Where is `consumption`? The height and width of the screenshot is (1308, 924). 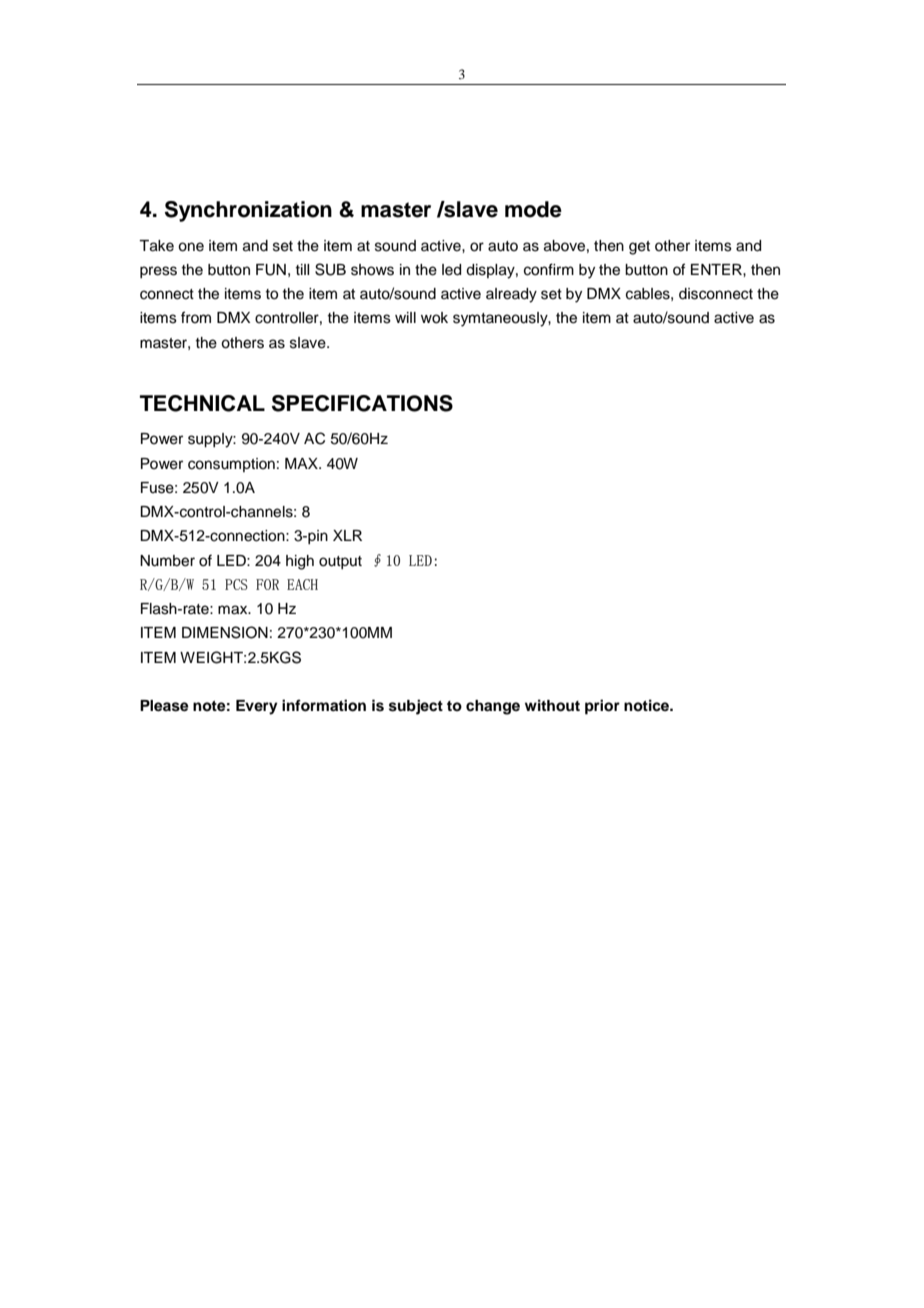
consumption is located at coordinates (231, 465).
